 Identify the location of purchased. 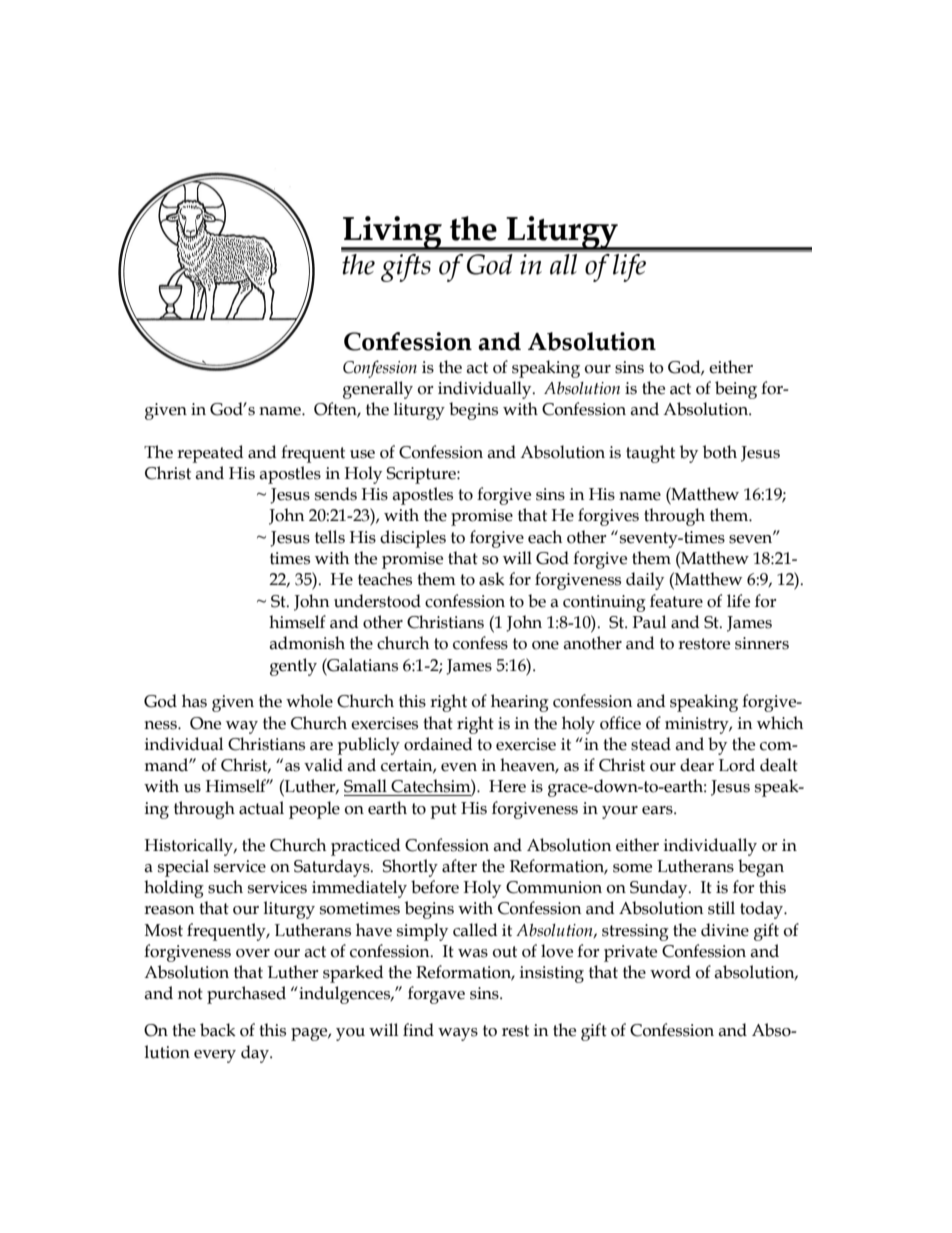
(246, 995).
